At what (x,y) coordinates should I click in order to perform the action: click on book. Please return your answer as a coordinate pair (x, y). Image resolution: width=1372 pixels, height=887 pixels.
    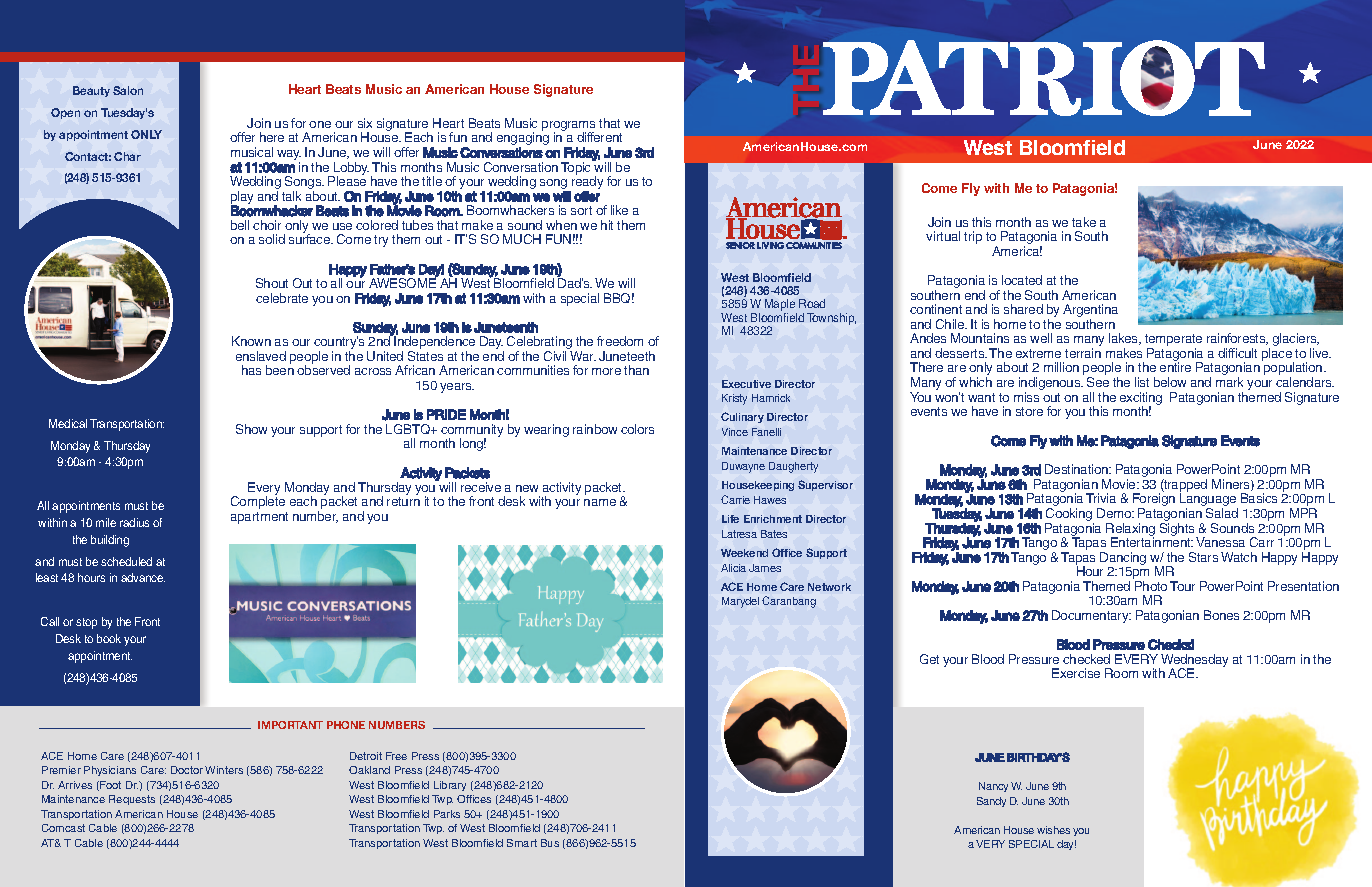
    Looking at the image, I should click on (109, 638).
